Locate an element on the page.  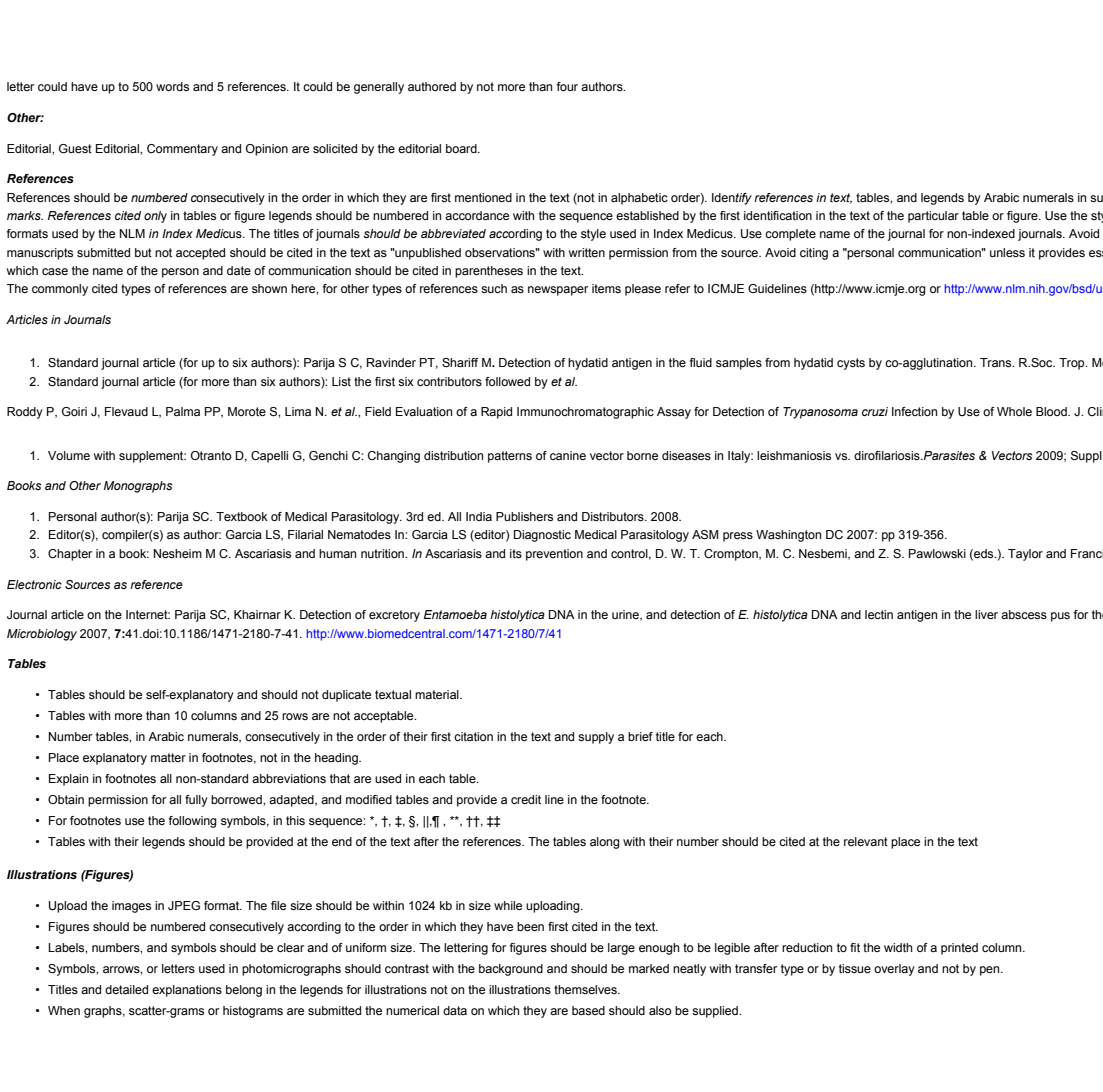
detailed is located at coordinates (126, 989).
